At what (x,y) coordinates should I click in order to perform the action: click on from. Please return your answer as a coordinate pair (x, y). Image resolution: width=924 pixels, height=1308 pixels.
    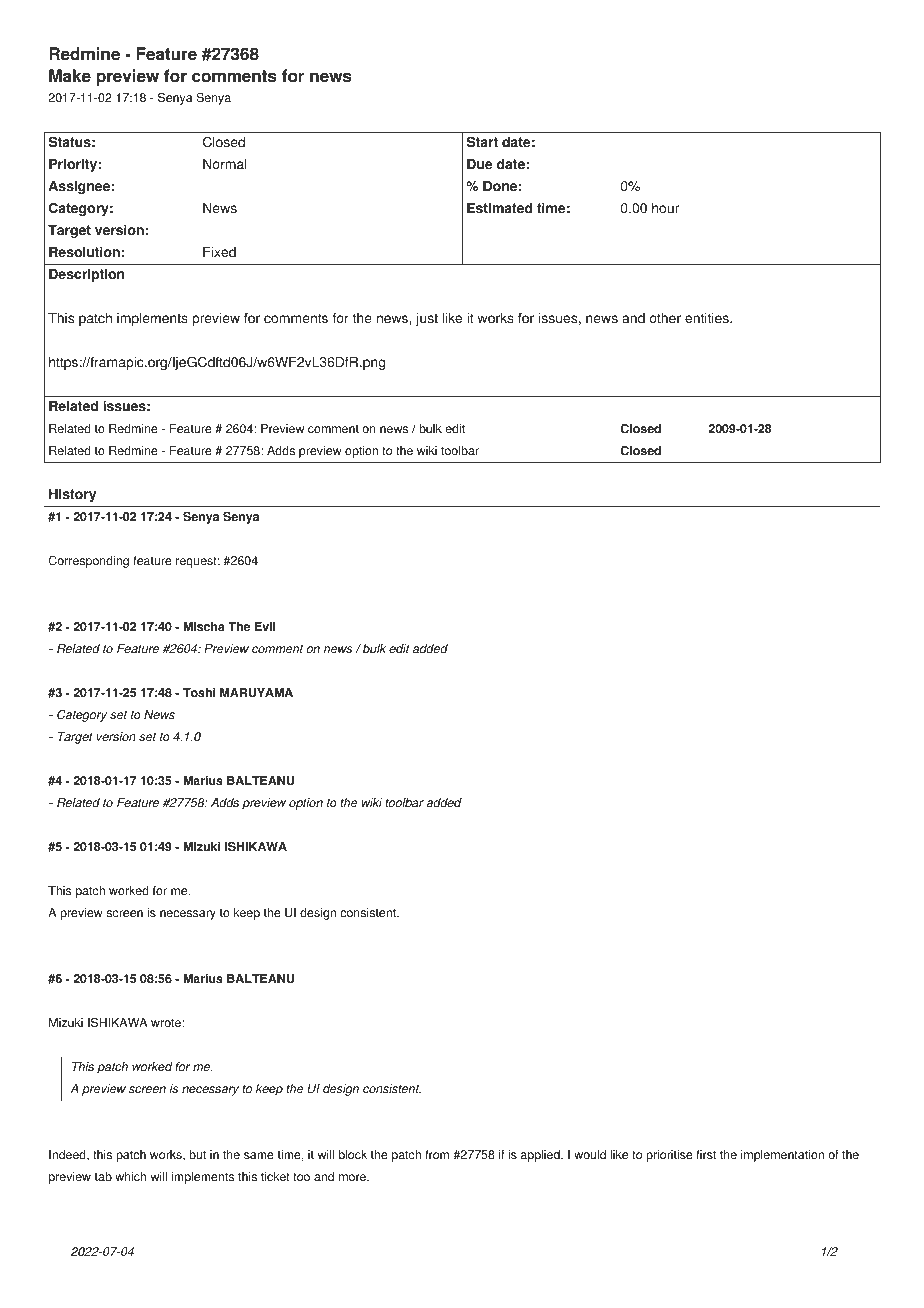
    Looking at the image, I should click on (437, 1155).
